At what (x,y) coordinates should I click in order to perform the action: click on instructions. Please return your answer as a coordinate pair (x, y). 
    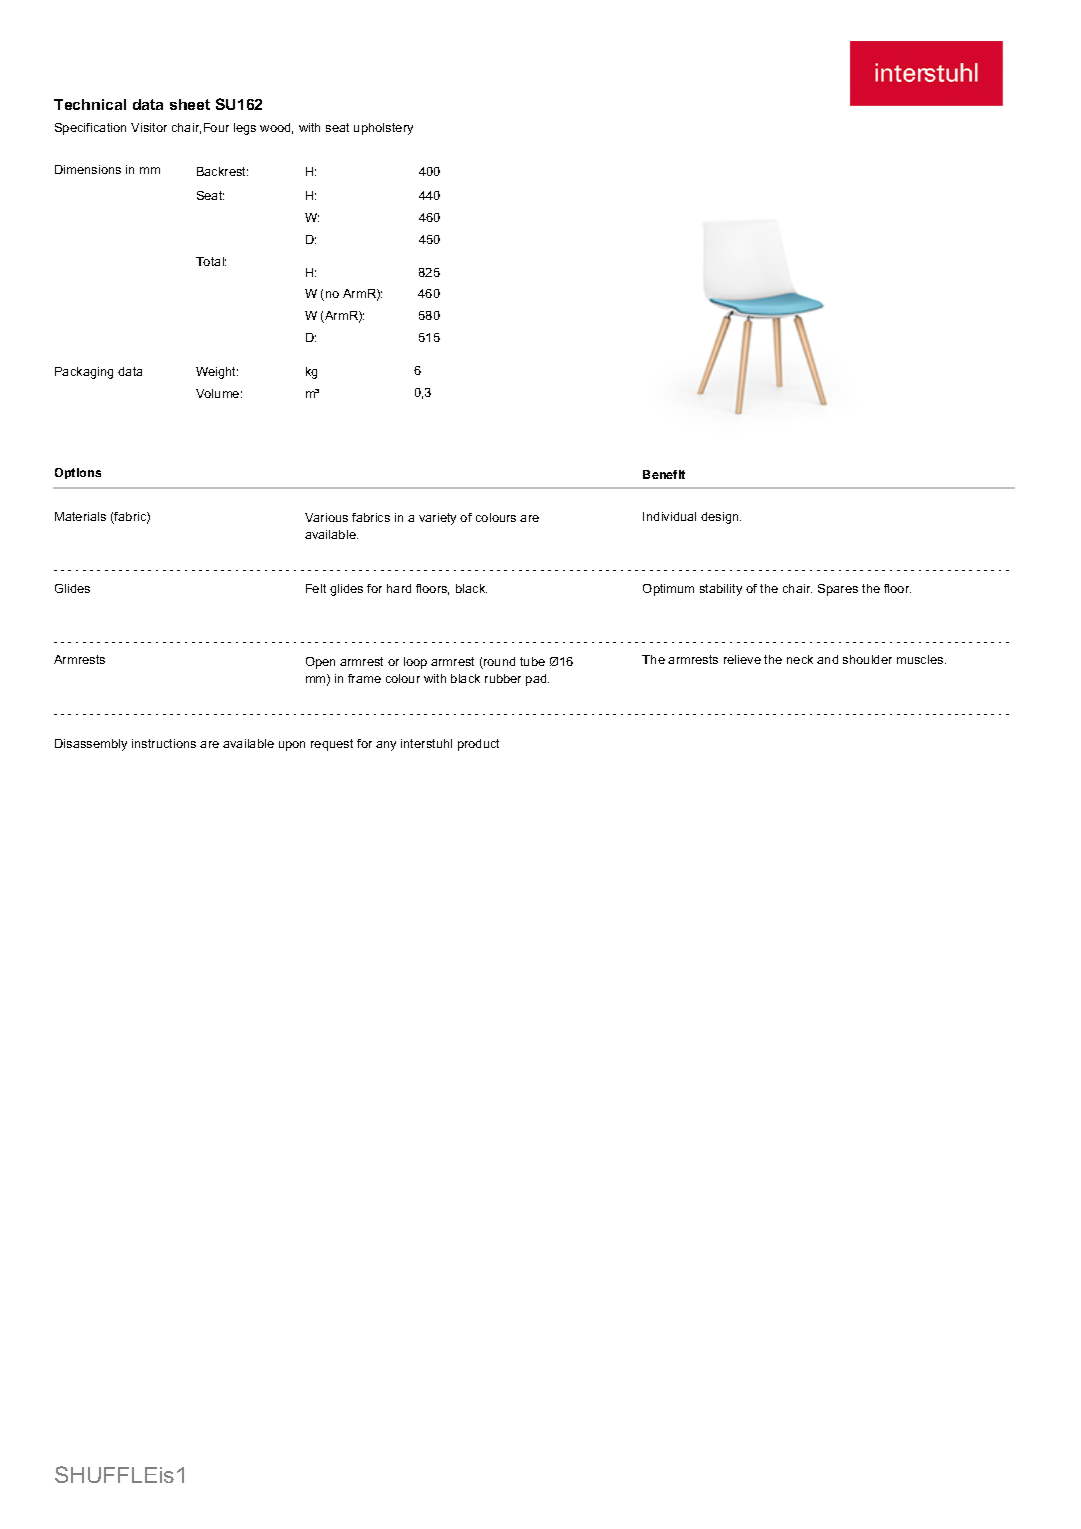
    Looking at the image, I should click on (164, 743).
